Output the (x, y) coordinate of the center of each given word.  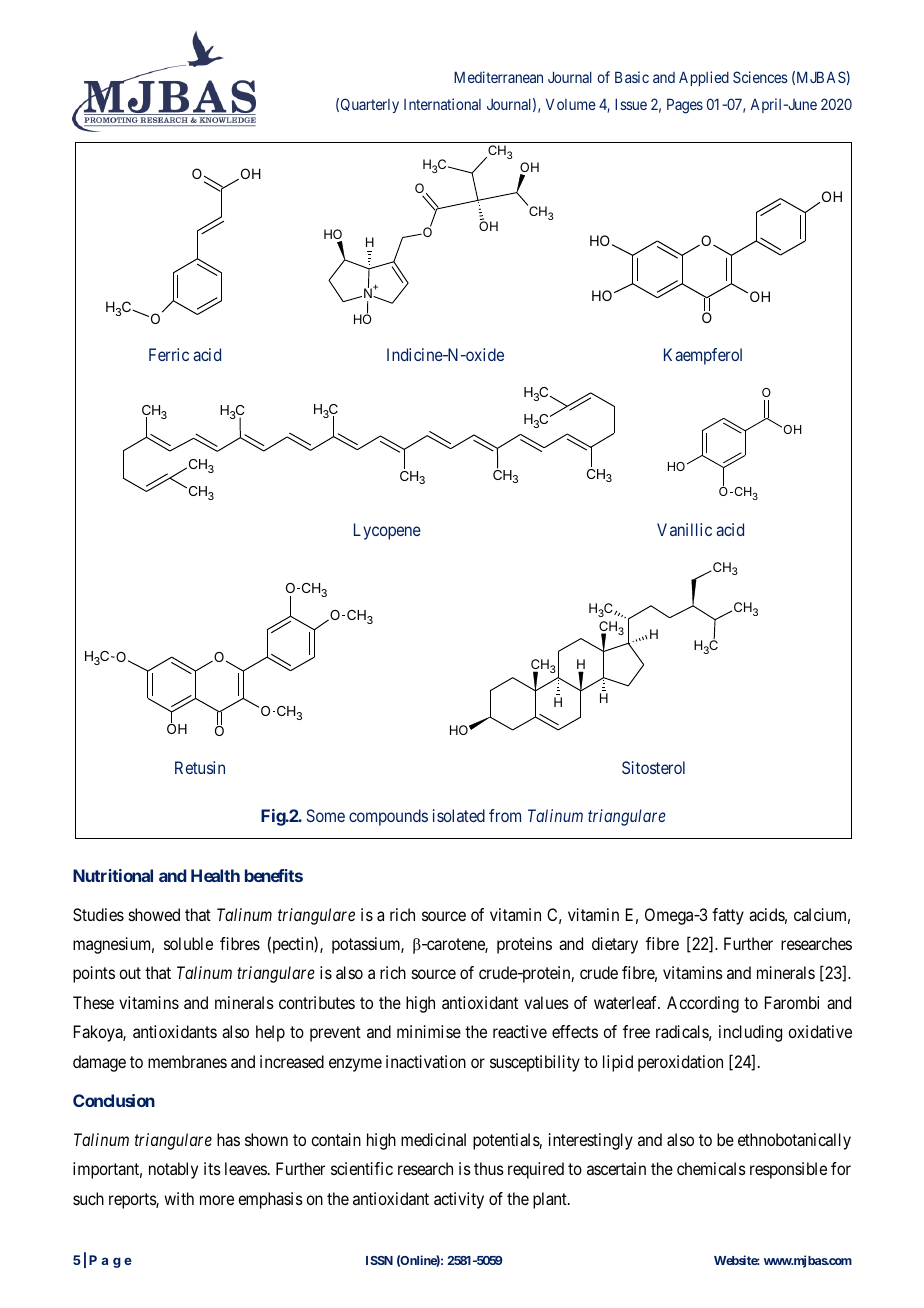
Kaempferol (703, 356)
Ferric (169, 354)
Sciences (760, 77)
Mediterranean (498, 77)
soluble (188, 943)
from (505, 815)
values (546, 1002)
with (179, 1198)
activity (459, 1200)
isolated (459, 815)
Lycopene (387, 531)
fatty (728, 916)
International (442, 104)
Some (326, 815)
